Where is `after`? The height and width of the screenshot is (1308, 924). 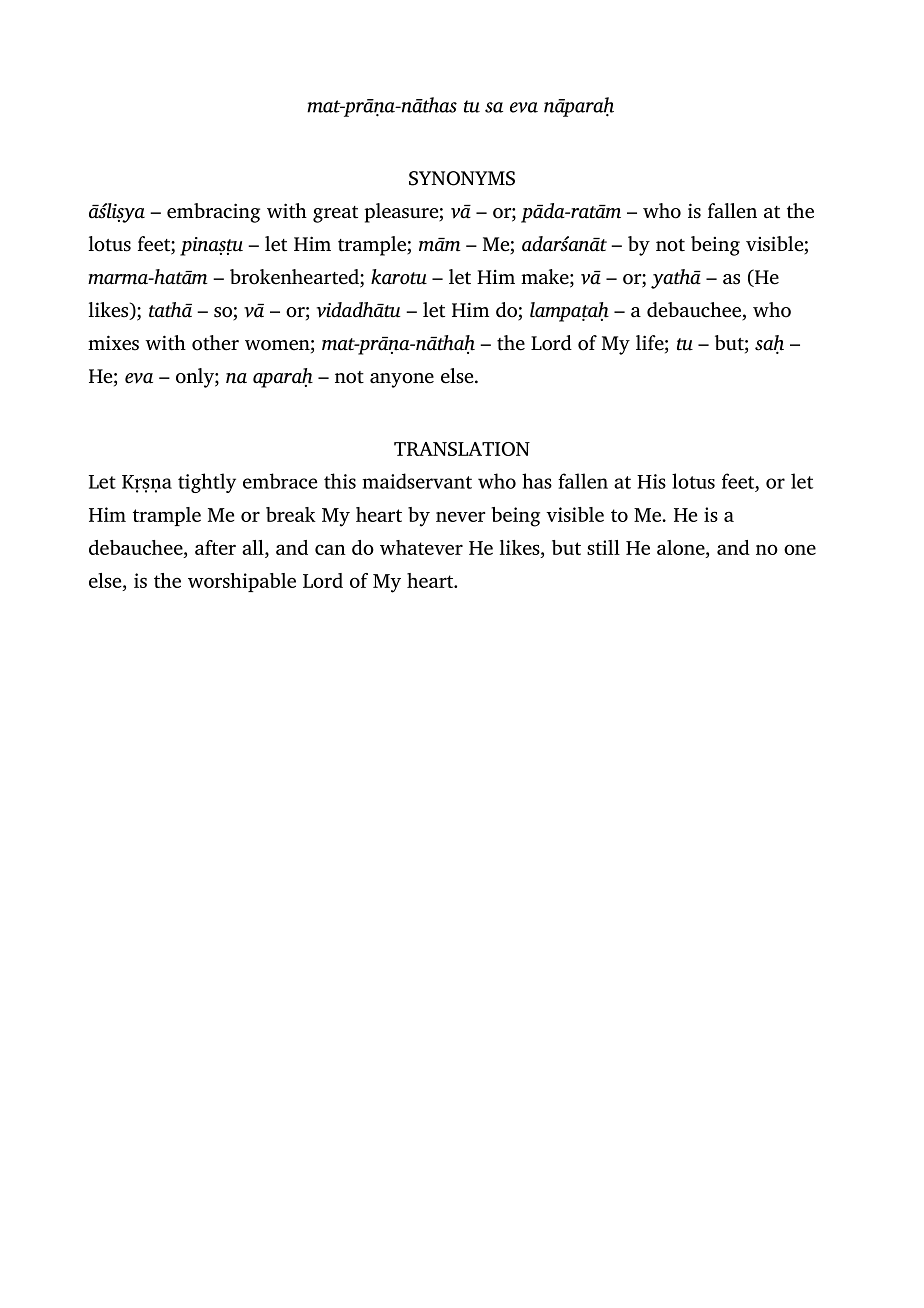 after is located at coordinates (215, 547).
